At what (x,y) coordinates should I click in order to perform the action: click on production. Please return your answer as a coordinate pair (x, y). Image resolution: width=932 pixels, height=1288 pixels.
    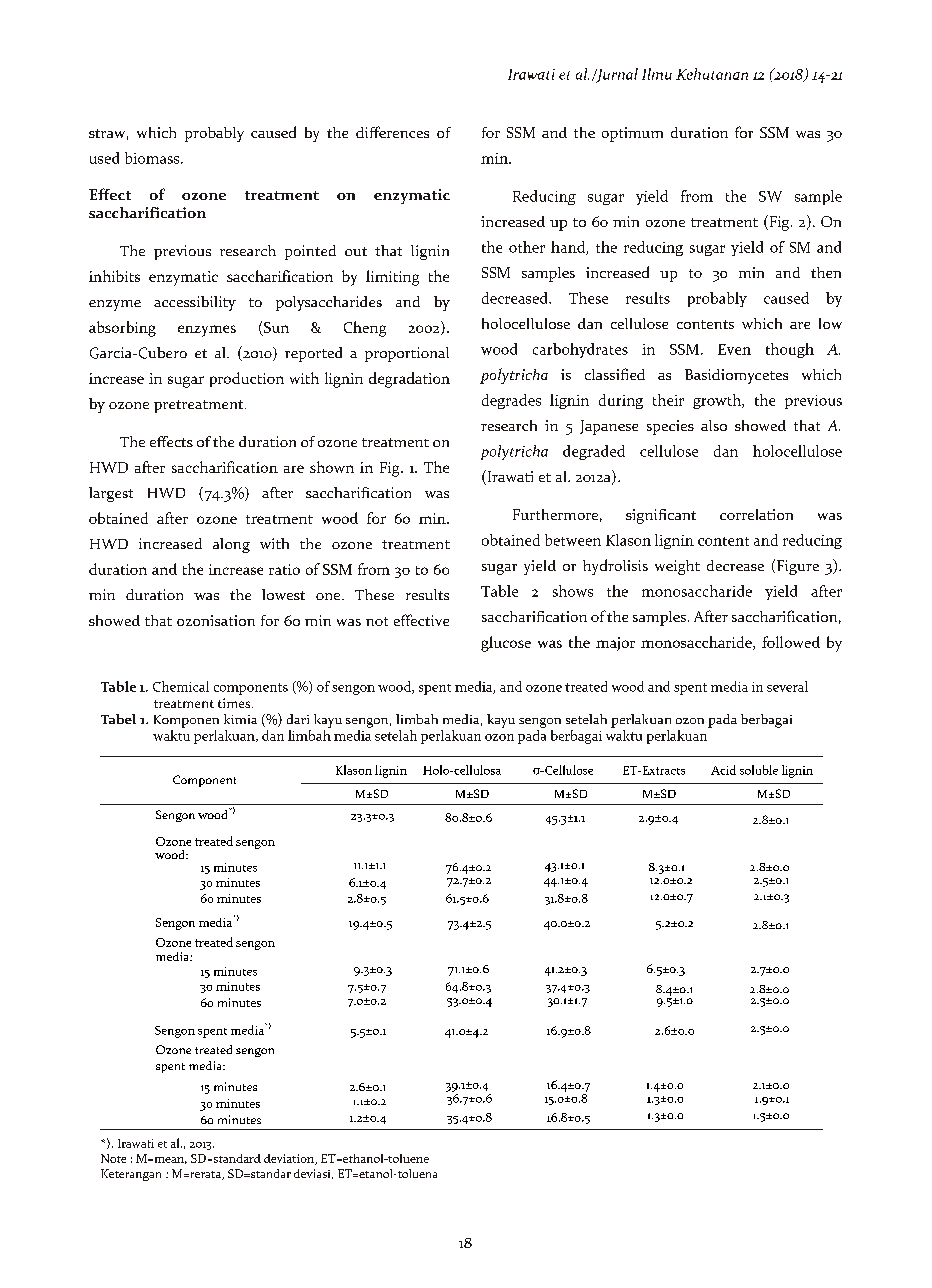
    Looking at the image, I should click on (247, 379).
